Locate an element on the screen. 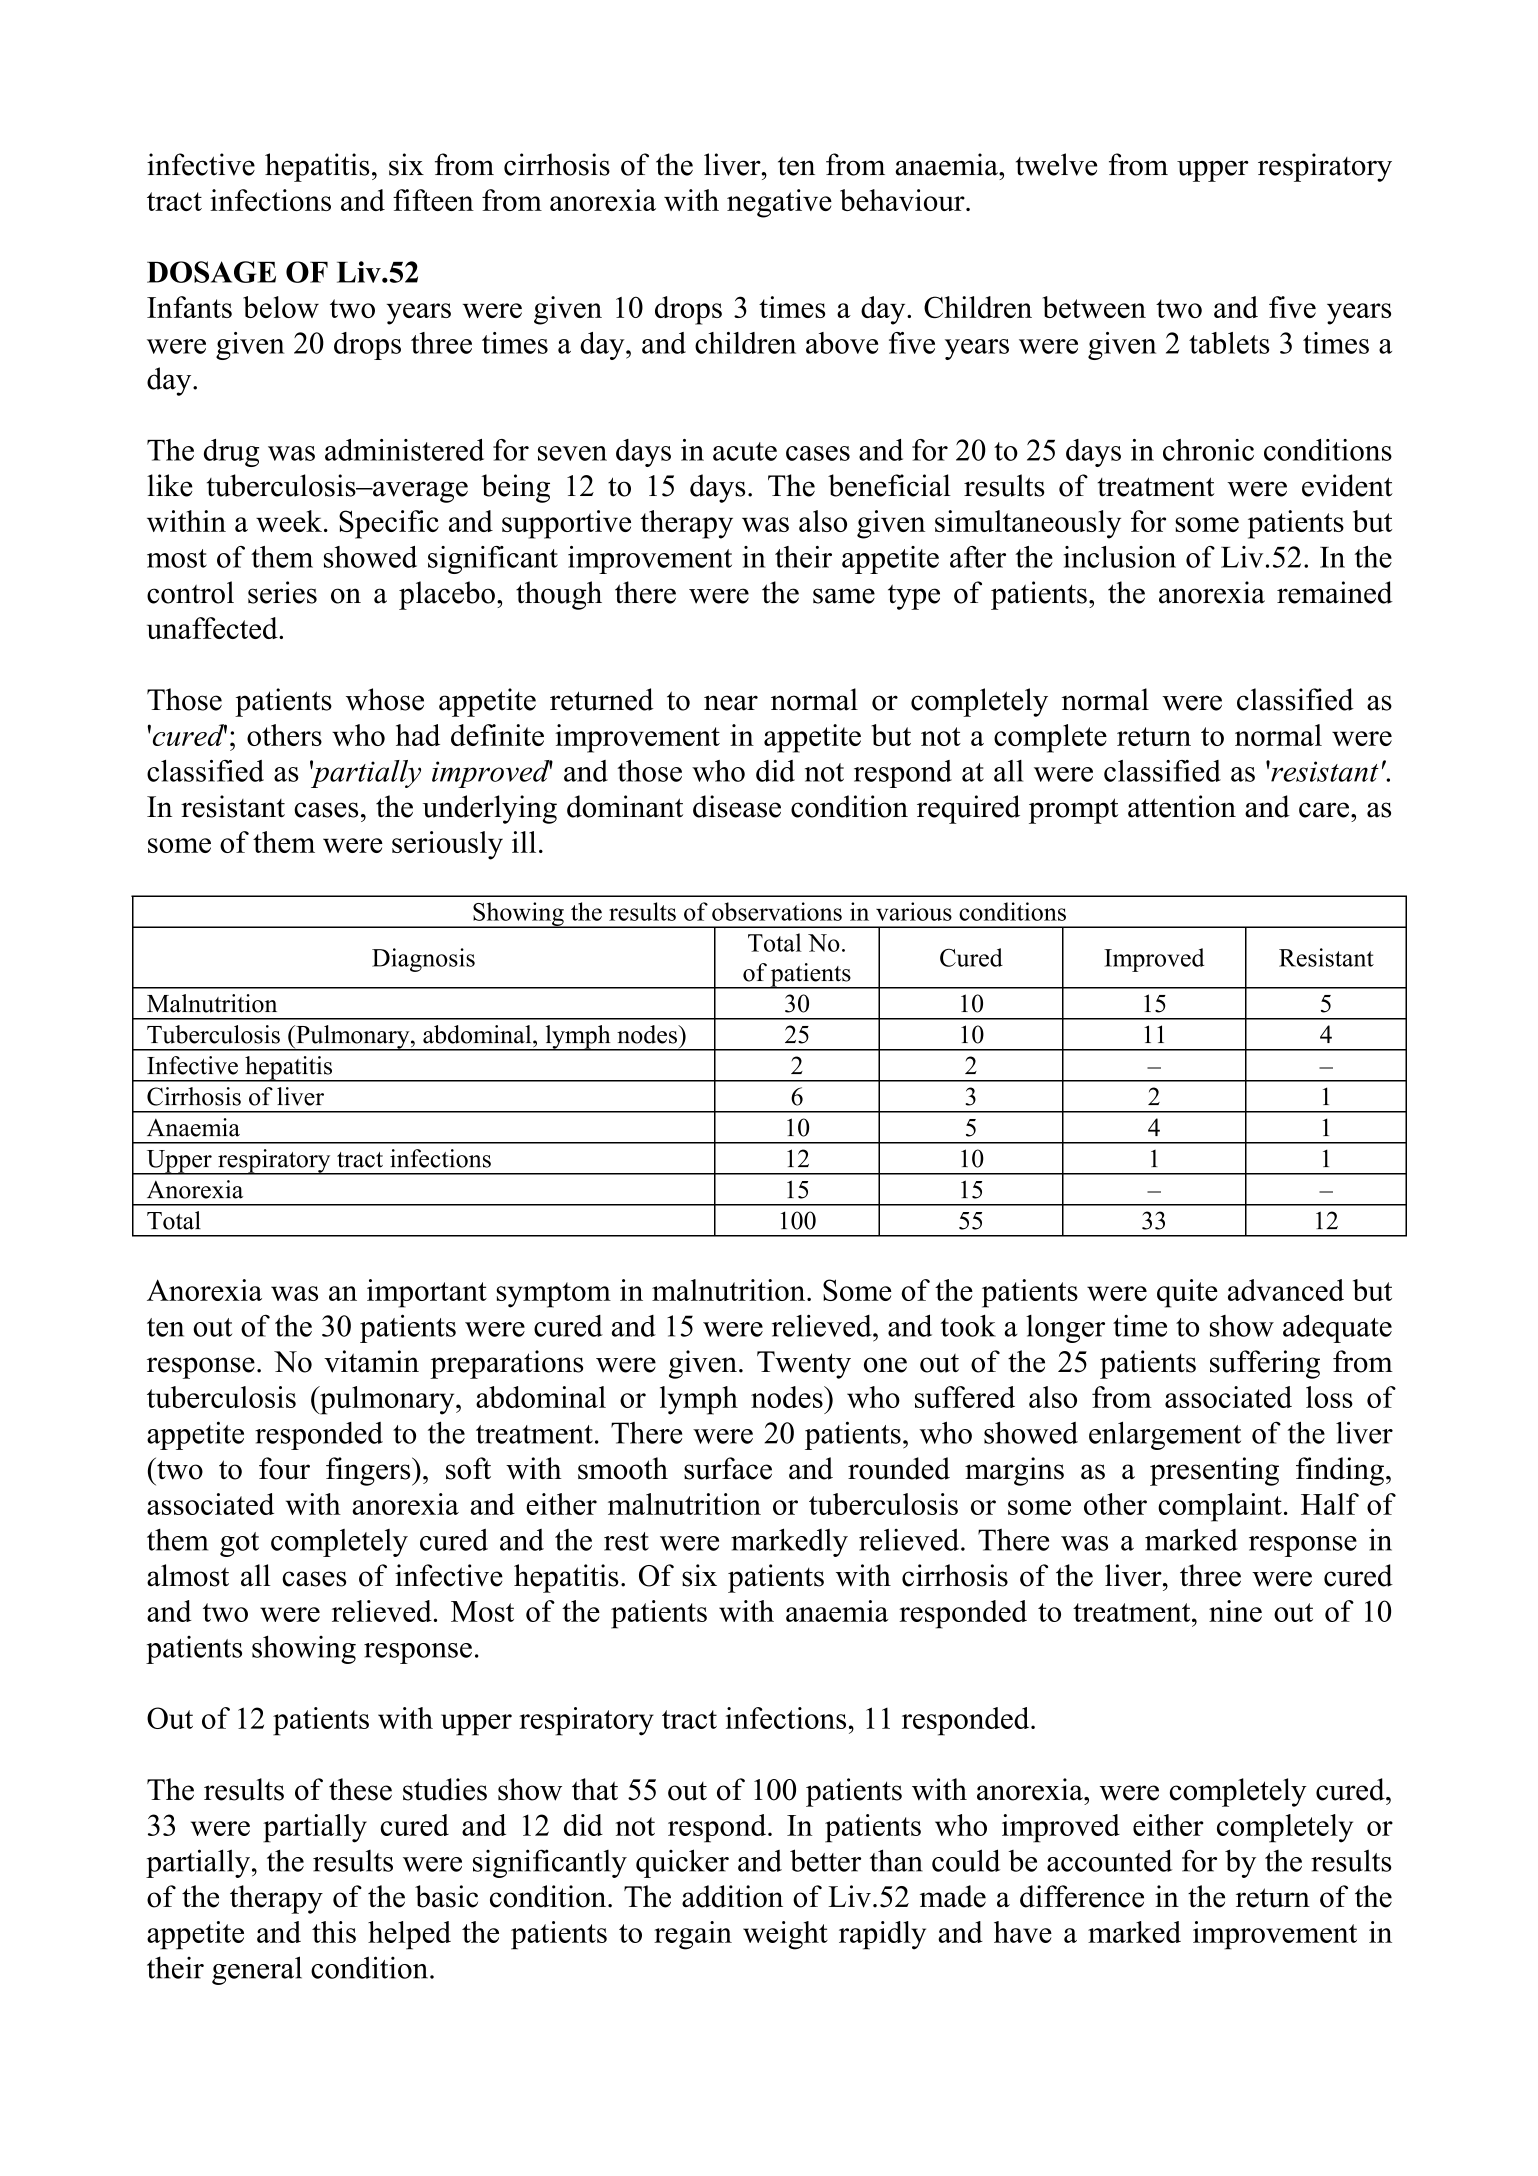  below is located at coordinates (281, 307).
